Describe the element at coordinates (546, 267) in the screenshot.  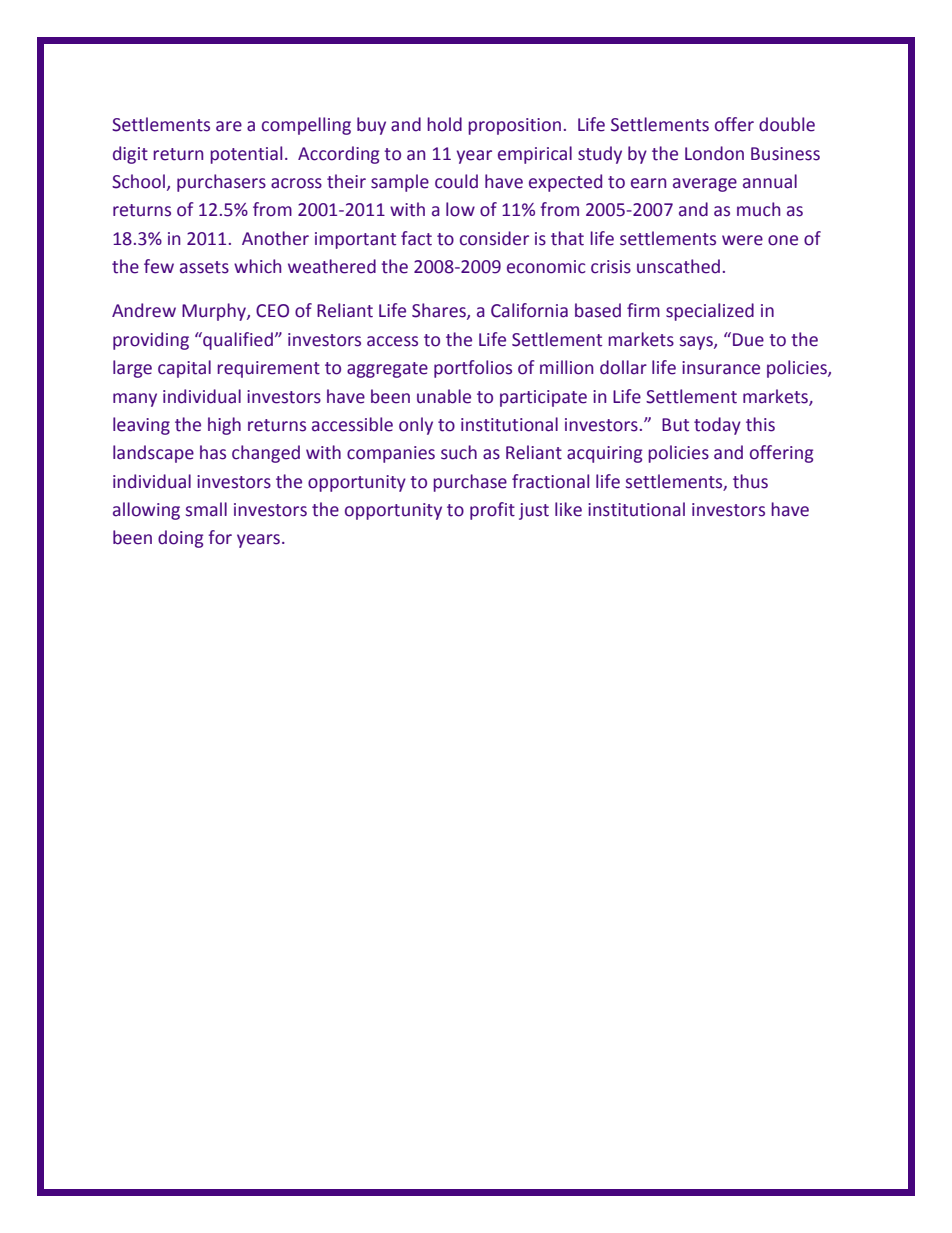
I see `economic` at that location.
